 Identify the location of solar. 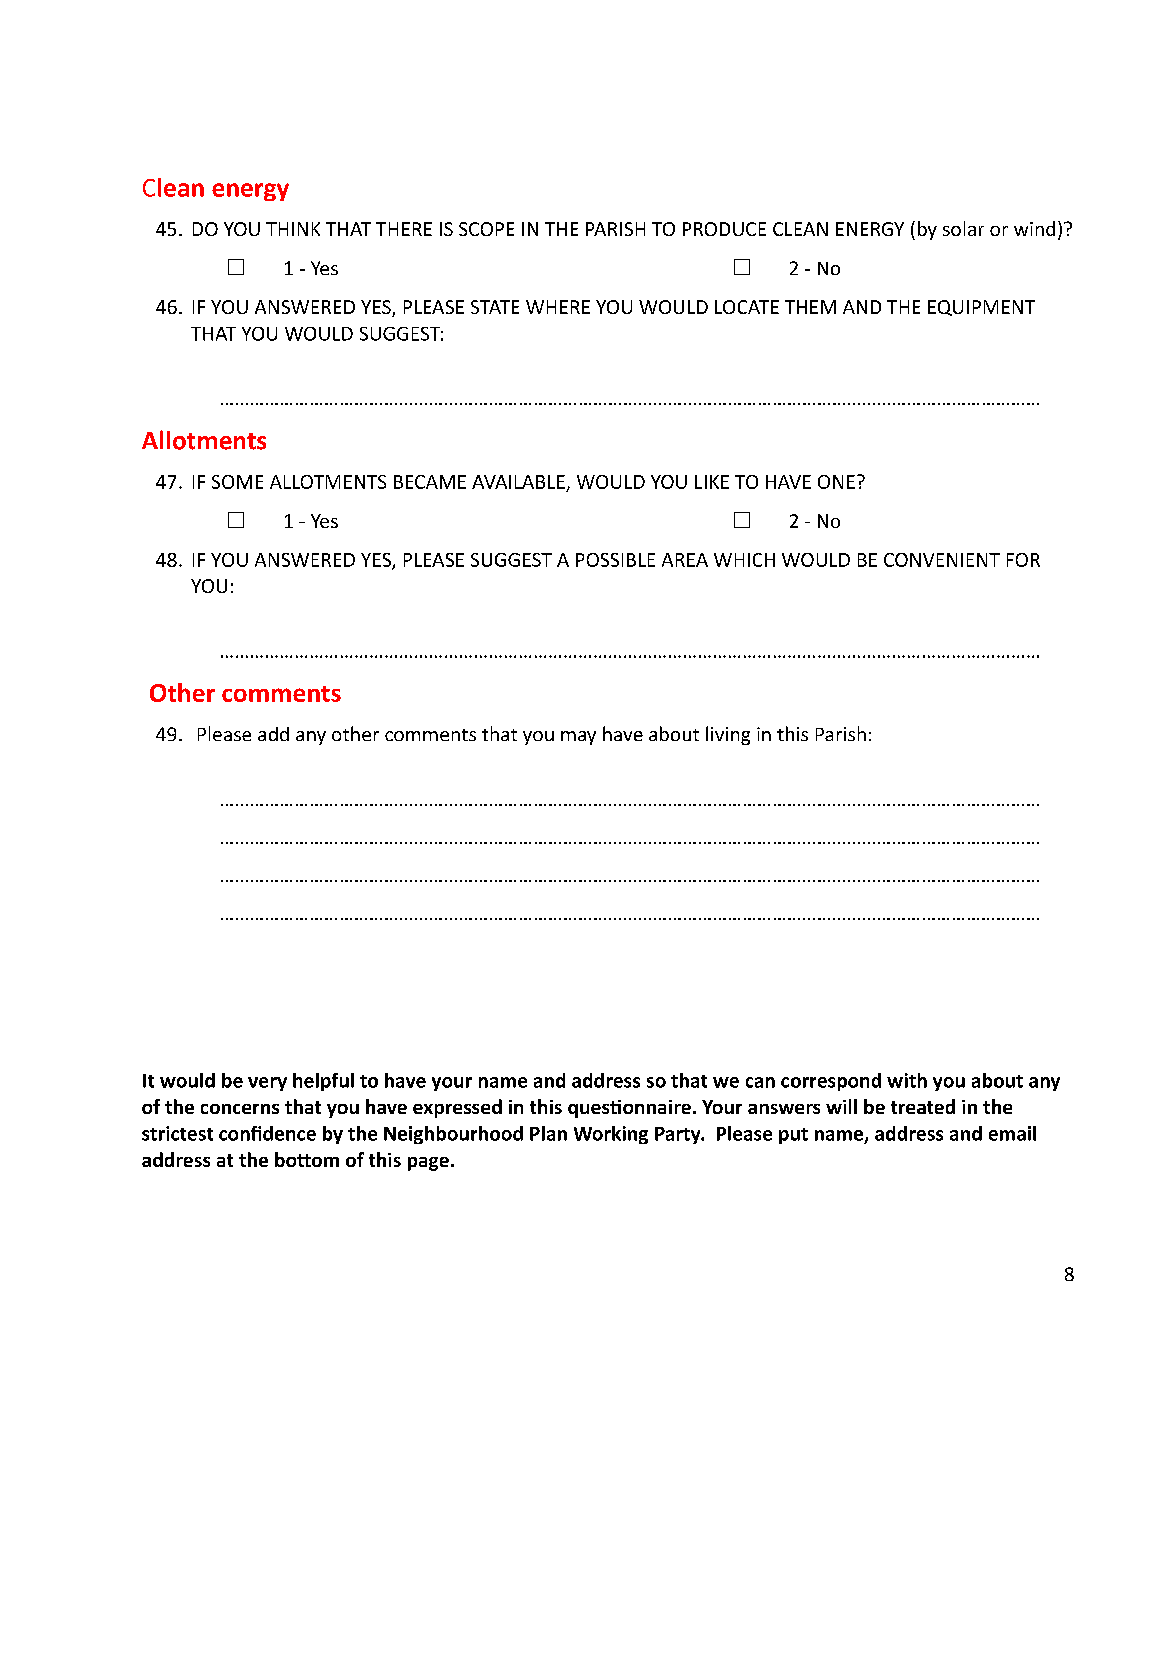
(963, 228).
